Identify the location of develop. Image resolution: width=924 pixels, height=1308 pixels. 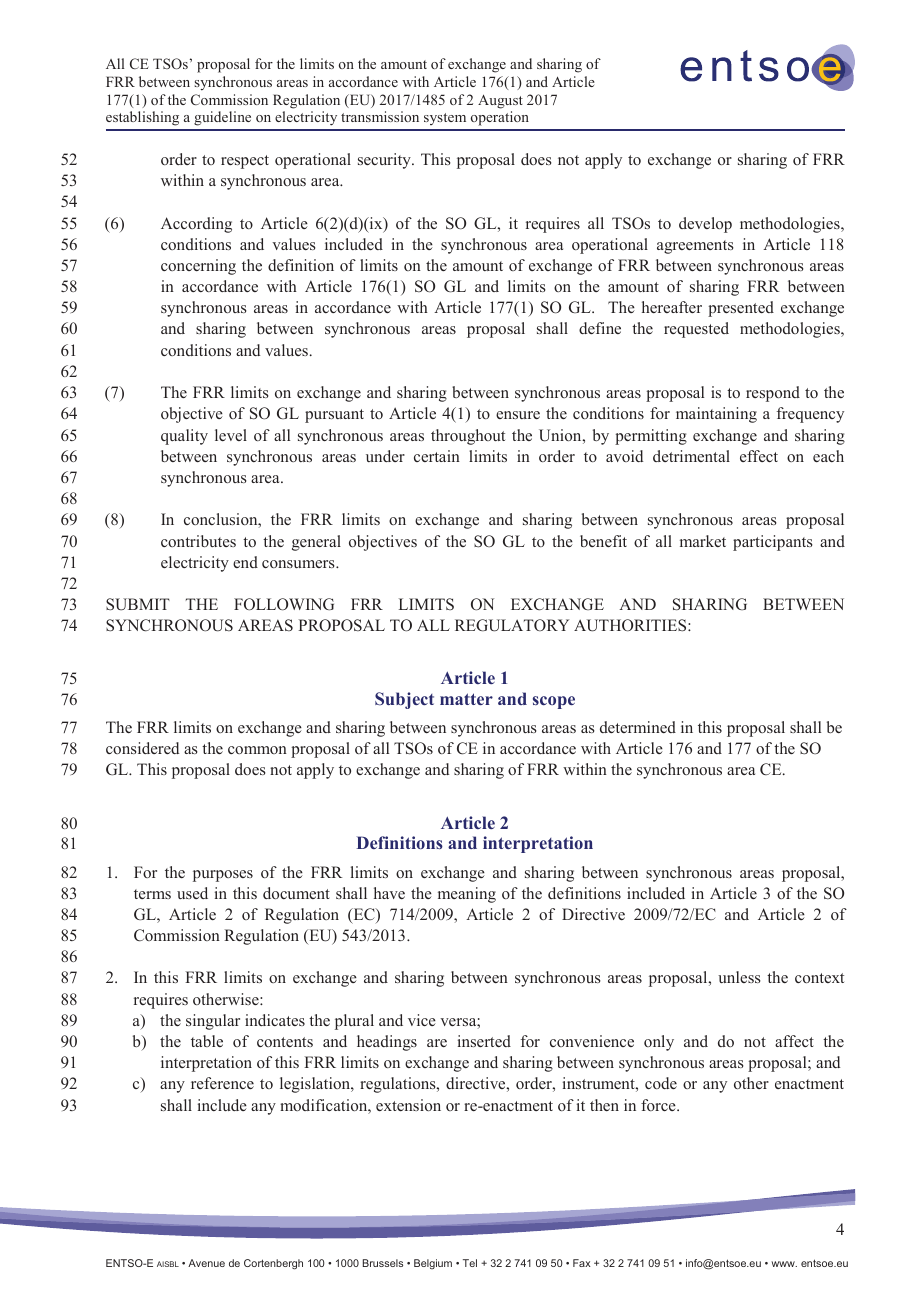
(705, 225).
